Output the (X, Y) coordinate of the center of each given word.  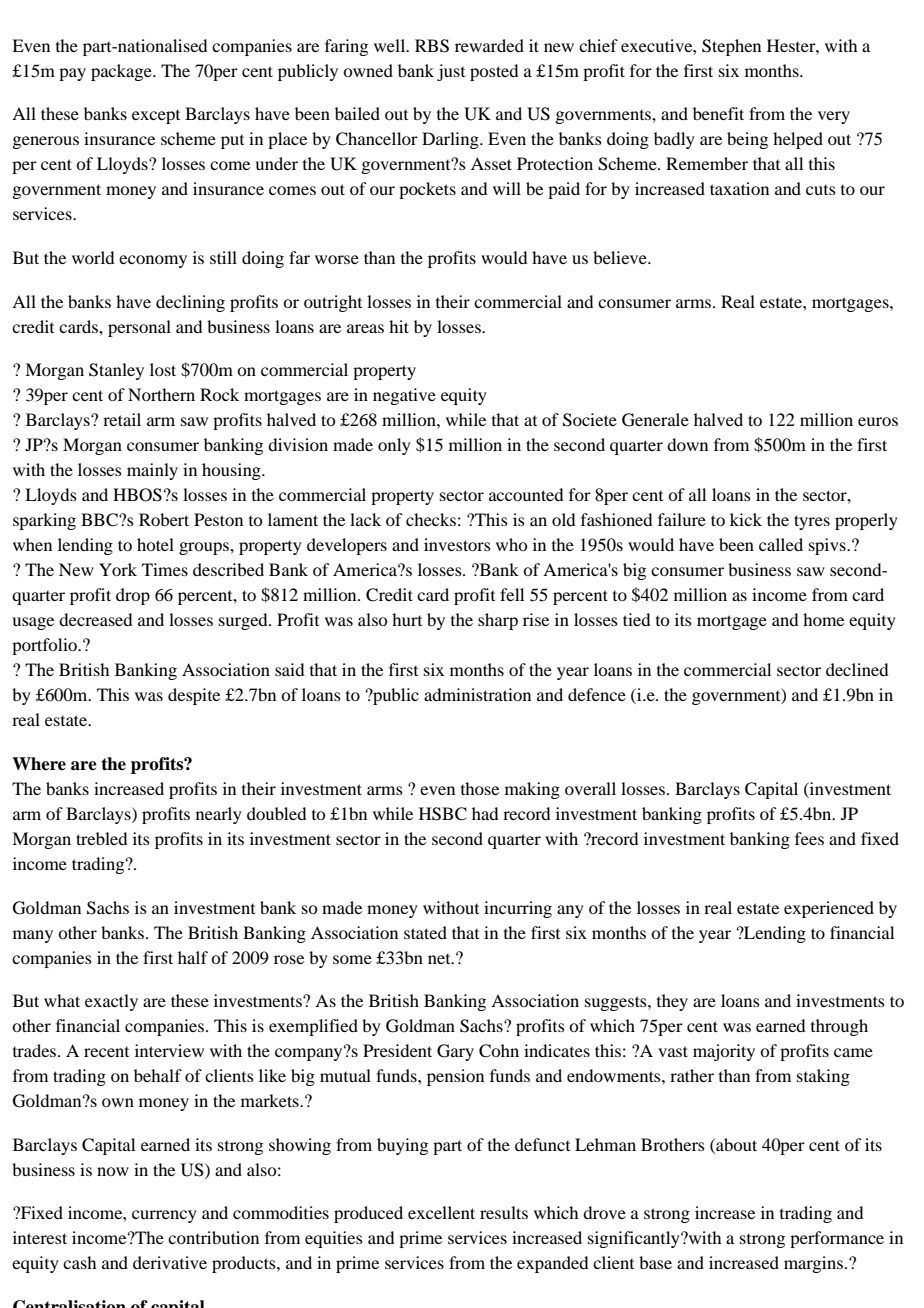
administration (477, 694)
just (451, 72)
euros (878, 421)
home (823, 619)
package (122, 72)
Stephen (731, 47)
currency (164, 1216)
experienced (829, 909)
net (440, 959)
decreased (95, 619)
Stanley (116, 371)
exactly (111, 1002)
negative (404, 396)
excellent (441, 1212)
